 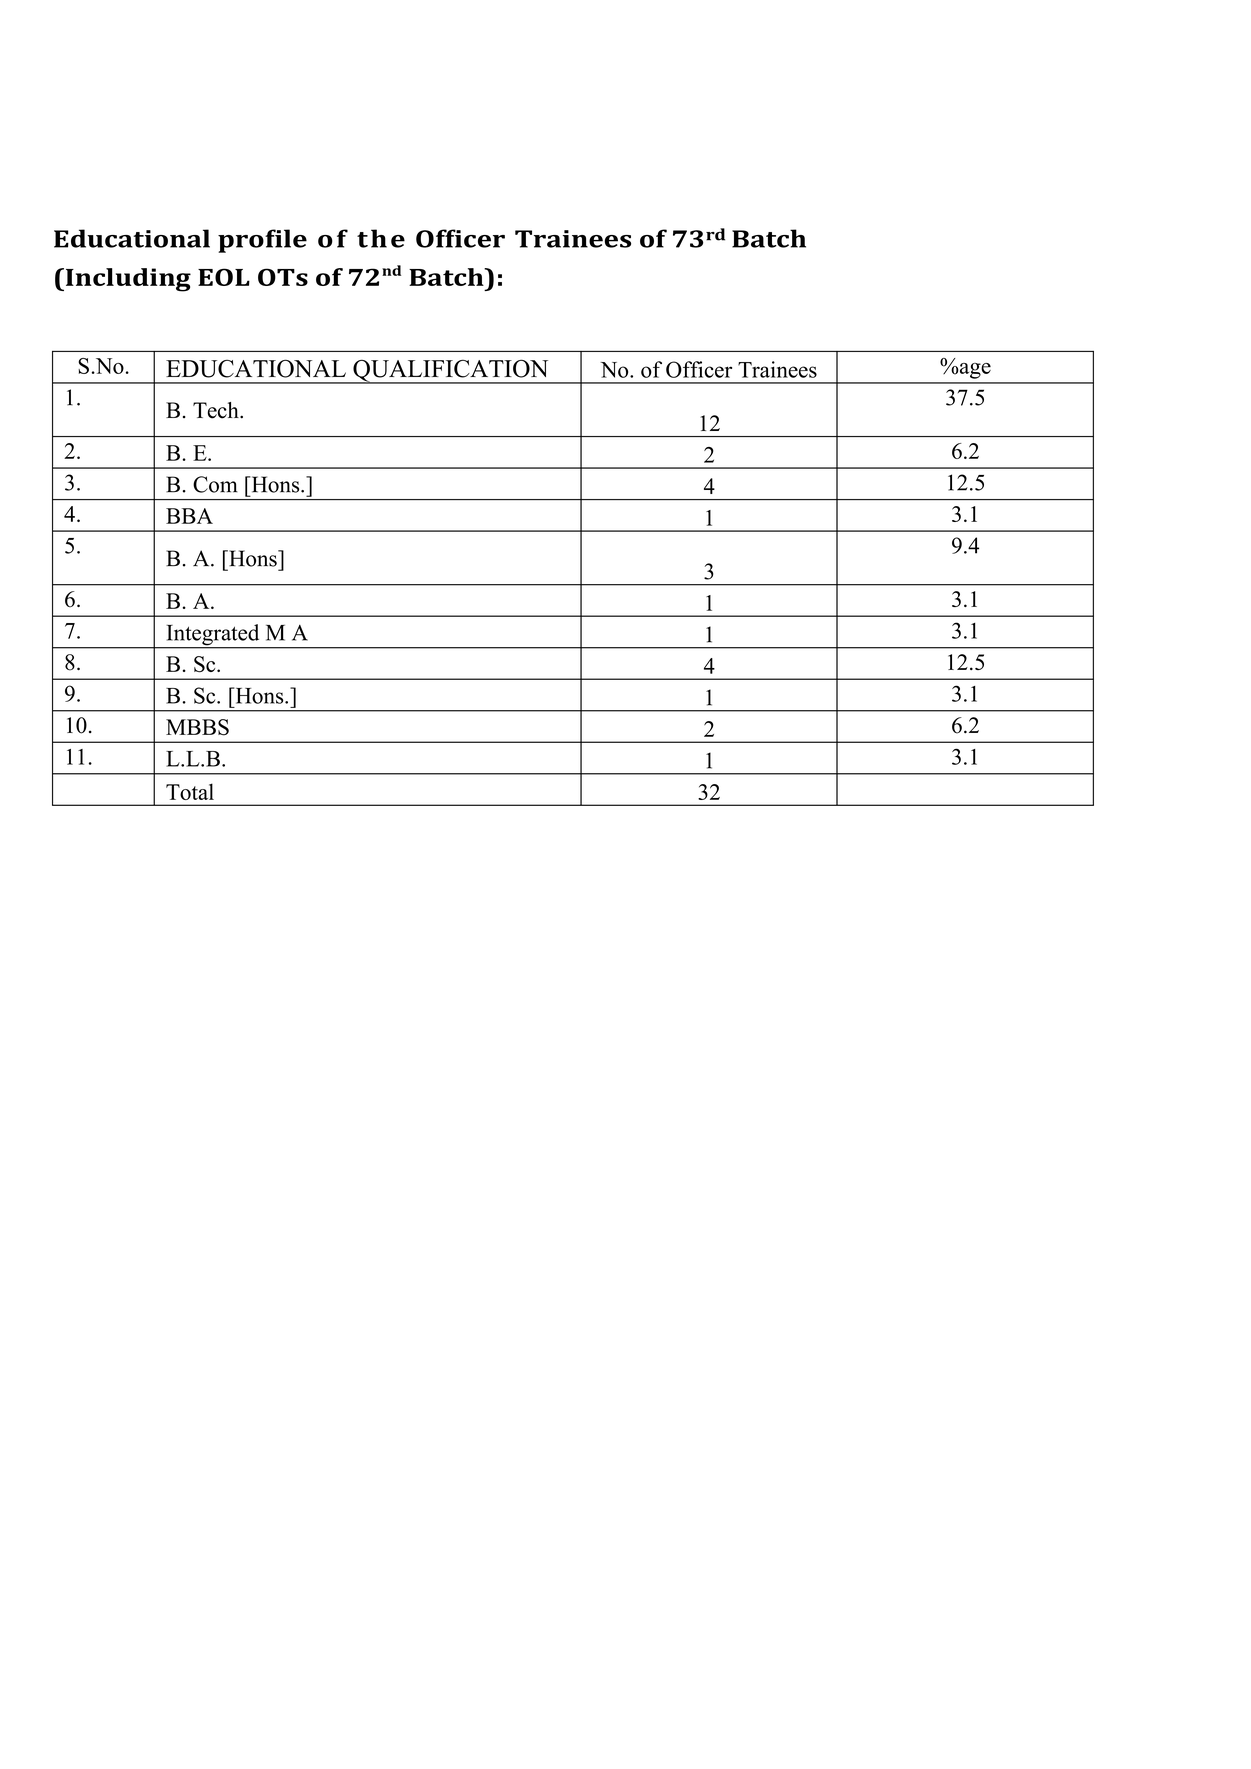 What do you see at coordinates (127, 280) in the image?
I see `Including` at bounding box center [127, 280].
